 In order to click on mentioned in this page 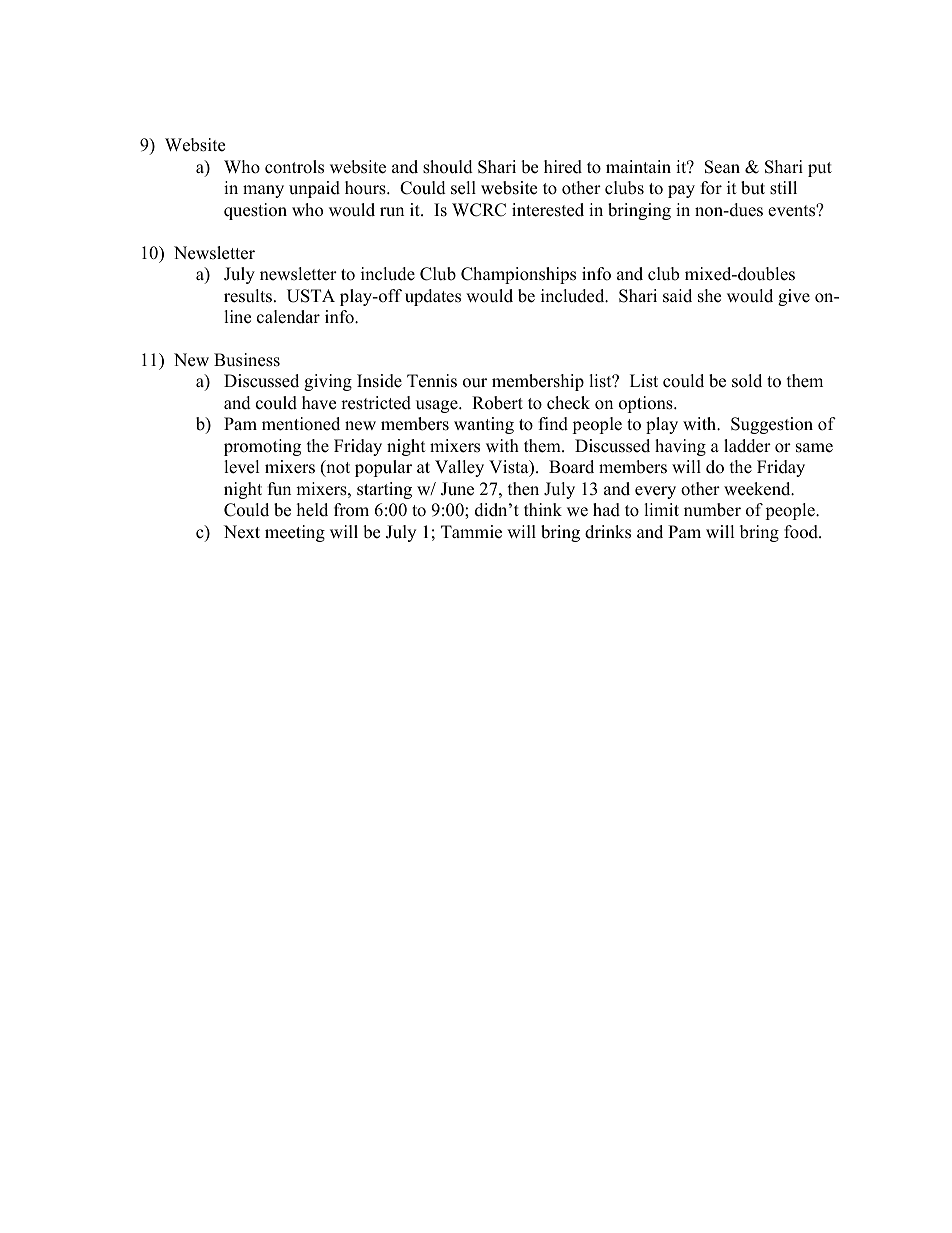, I will do `click(301, 424)`.
